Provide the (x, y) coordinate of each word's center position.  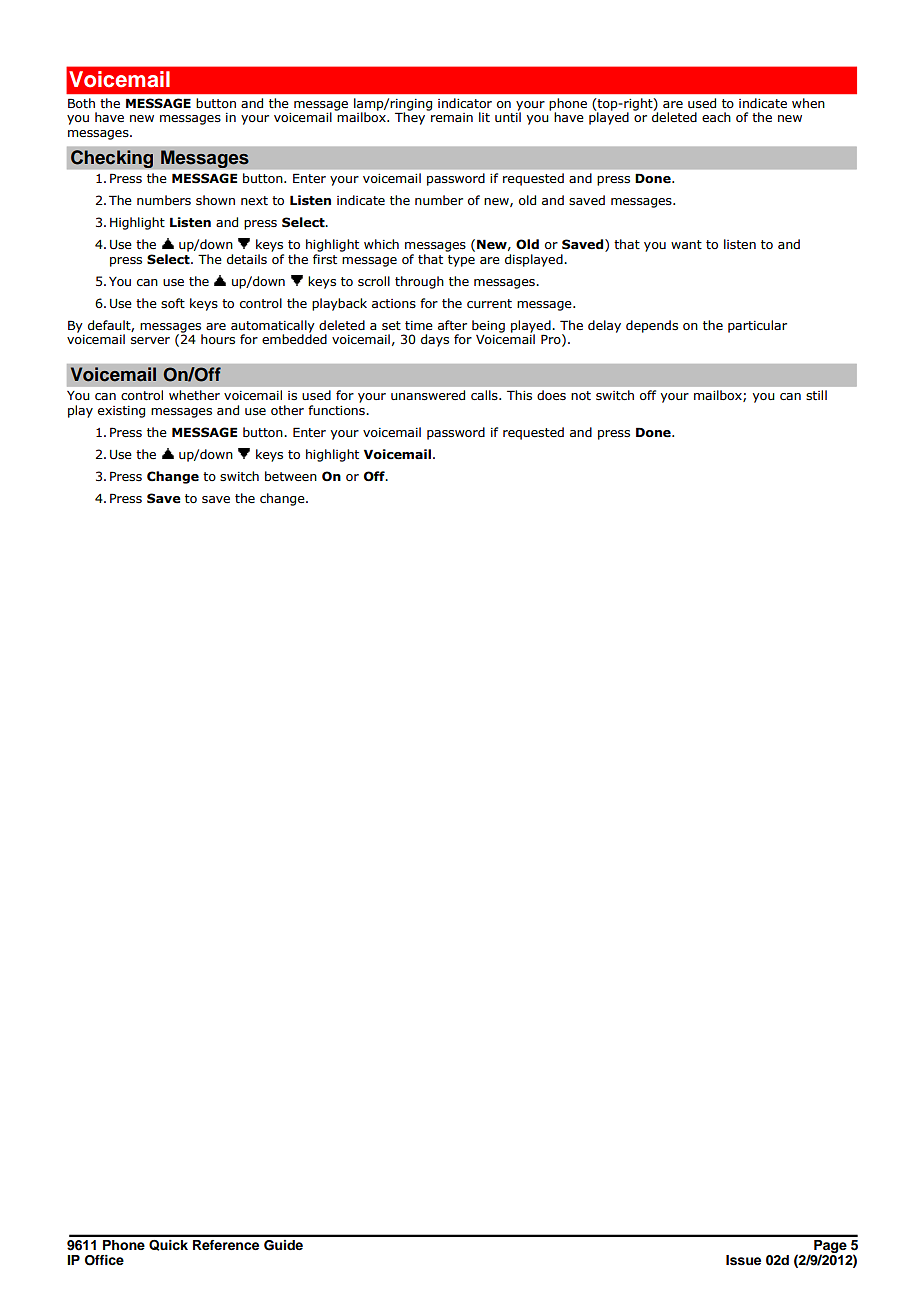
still (816, 395)
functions (337, 410)
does (551, 395)
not (581, 395)
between (291, 476)
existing (121, 412)
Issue (743, 1260)
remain (452, 117)
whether (194, 395)
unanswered (428, 395)
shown (215, 200)
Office (104, 1260)
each (716, 117)
